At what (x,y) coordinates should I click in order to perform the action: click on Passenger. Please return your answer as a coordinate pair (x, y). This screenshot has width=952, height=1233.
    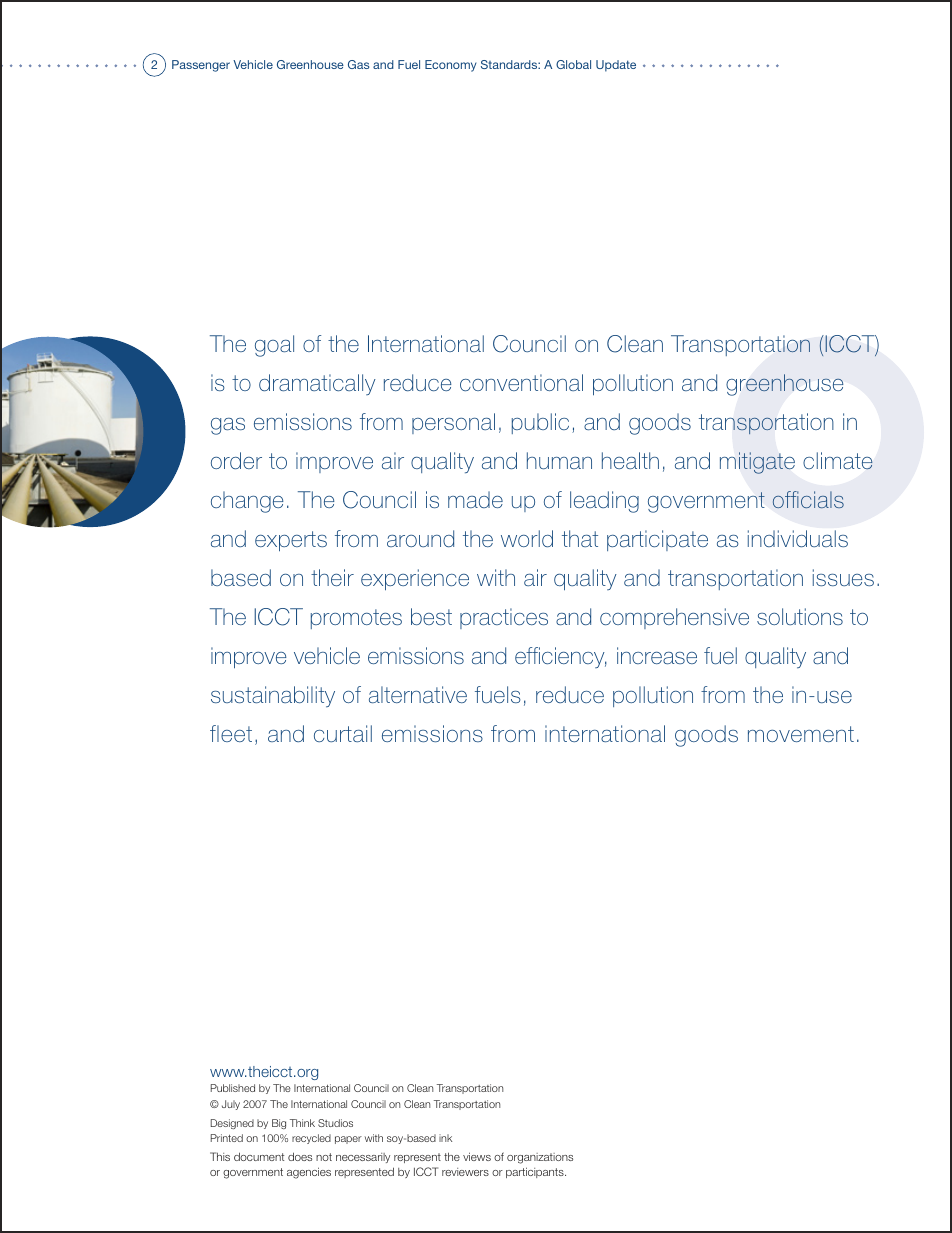
    Looking at the image, I should click on (201, 66).
